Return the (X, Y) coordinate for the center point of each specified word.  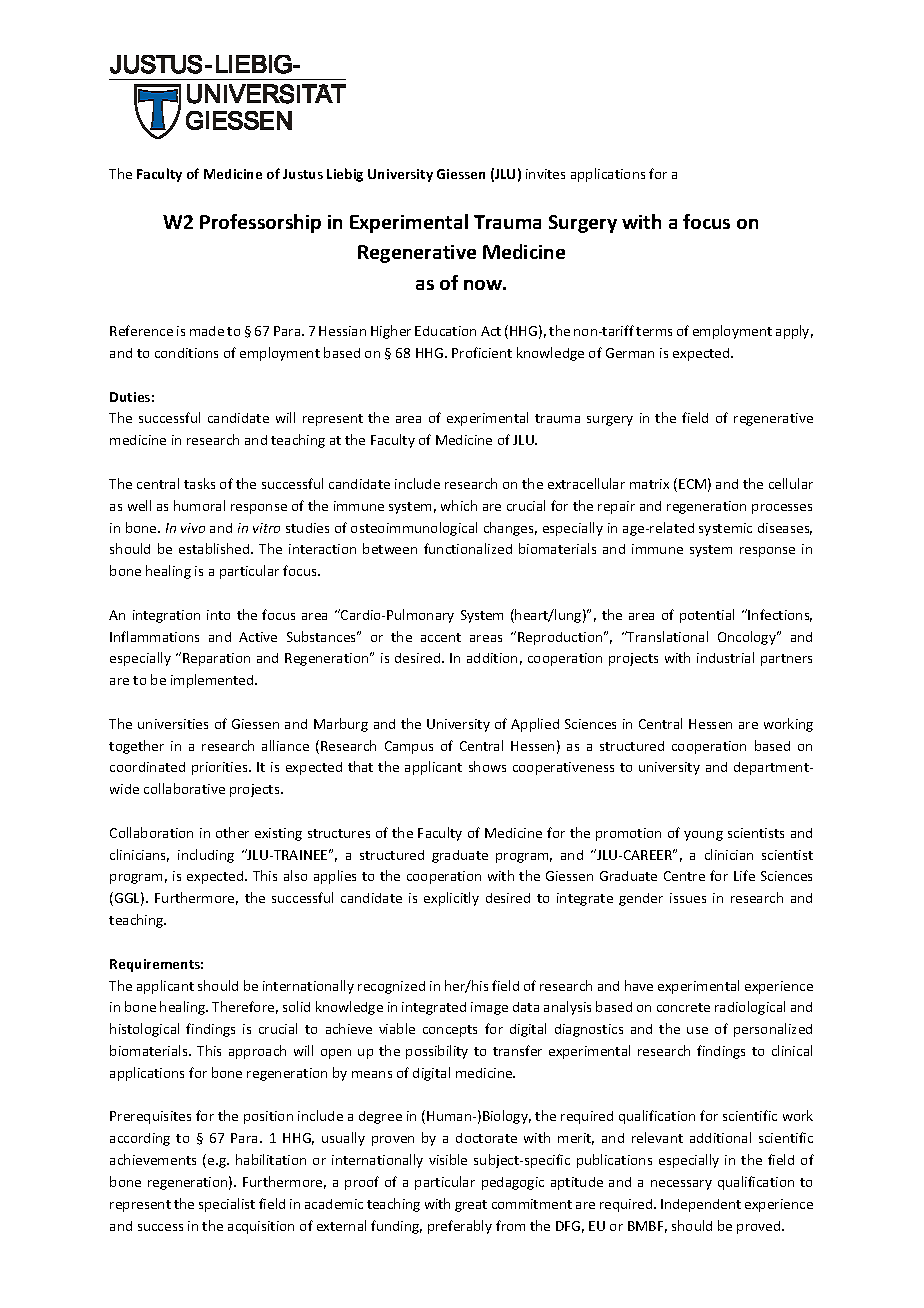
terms (654, 331)
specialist (227, 1205)
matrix (649, 484)
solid (296, 1006)
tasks (199, 483)
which (459, 505)
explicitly (451, 899)
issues (688, 898)
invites (545, 174)
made (207, 331)
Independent (701, 1205)
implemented (213, 681)
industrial (725, 657)
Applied (535, 725)
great (471, 1206)
